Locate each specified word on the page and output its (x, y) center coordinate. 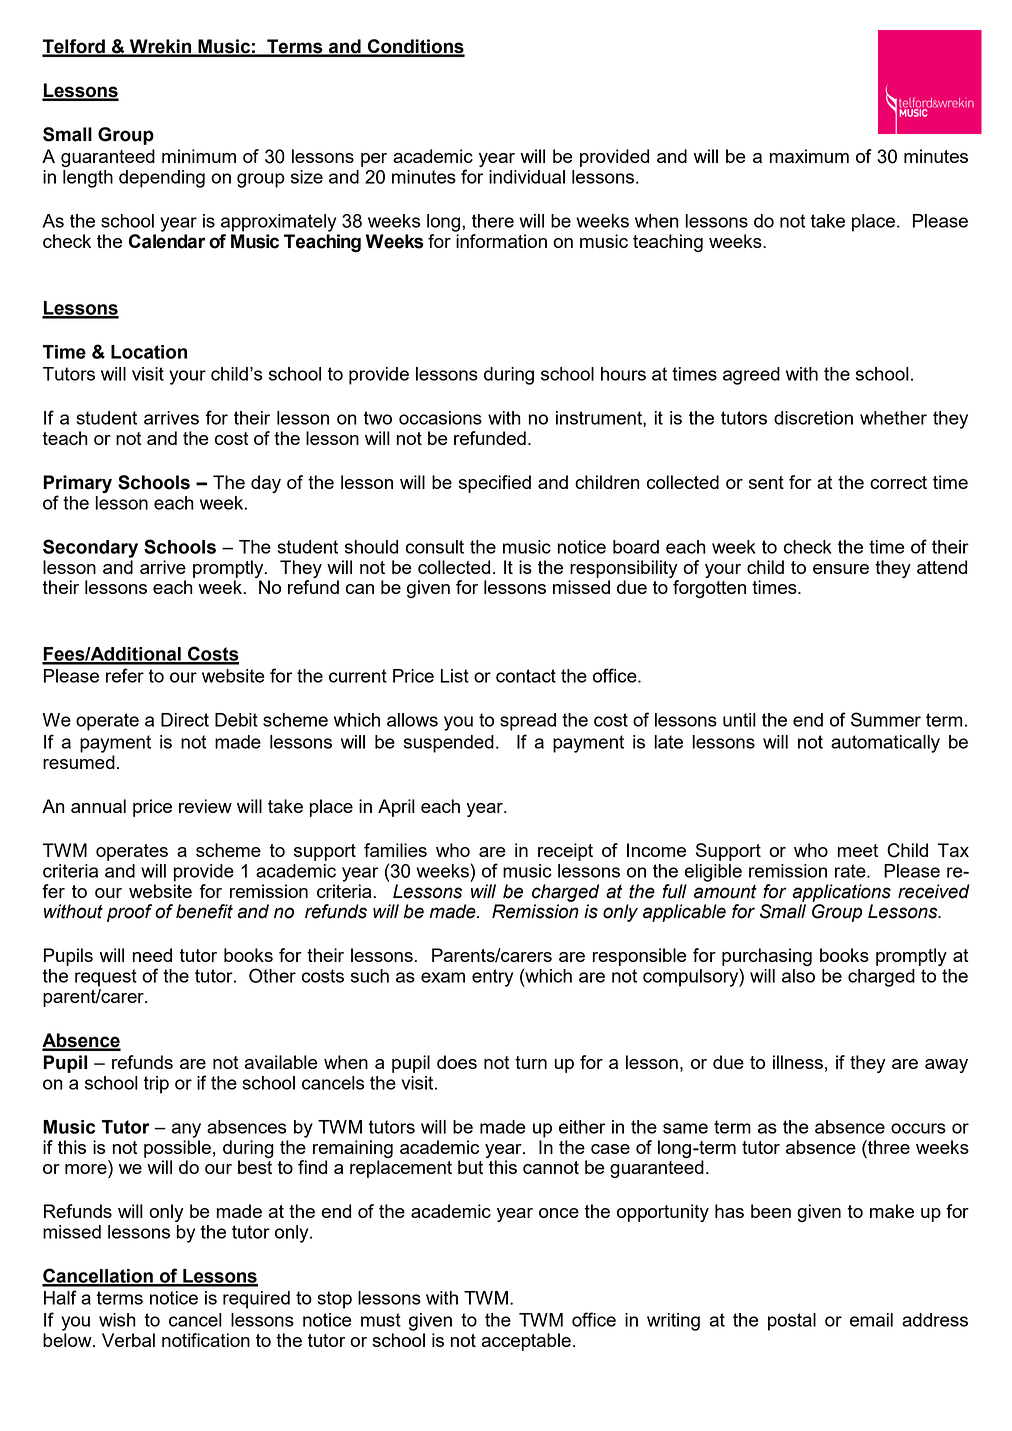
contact (526, 676)
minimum (199, 156)
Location (149, 352)
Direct (185, 720)
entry (492, 978)
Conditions (415, 47)
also (798, 976)
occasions (440, 418)
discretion (813, 418)
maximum (809, 156)
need (152, 955)
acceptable (526, 1342)
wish (117, 1320)
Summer (886, 719)
